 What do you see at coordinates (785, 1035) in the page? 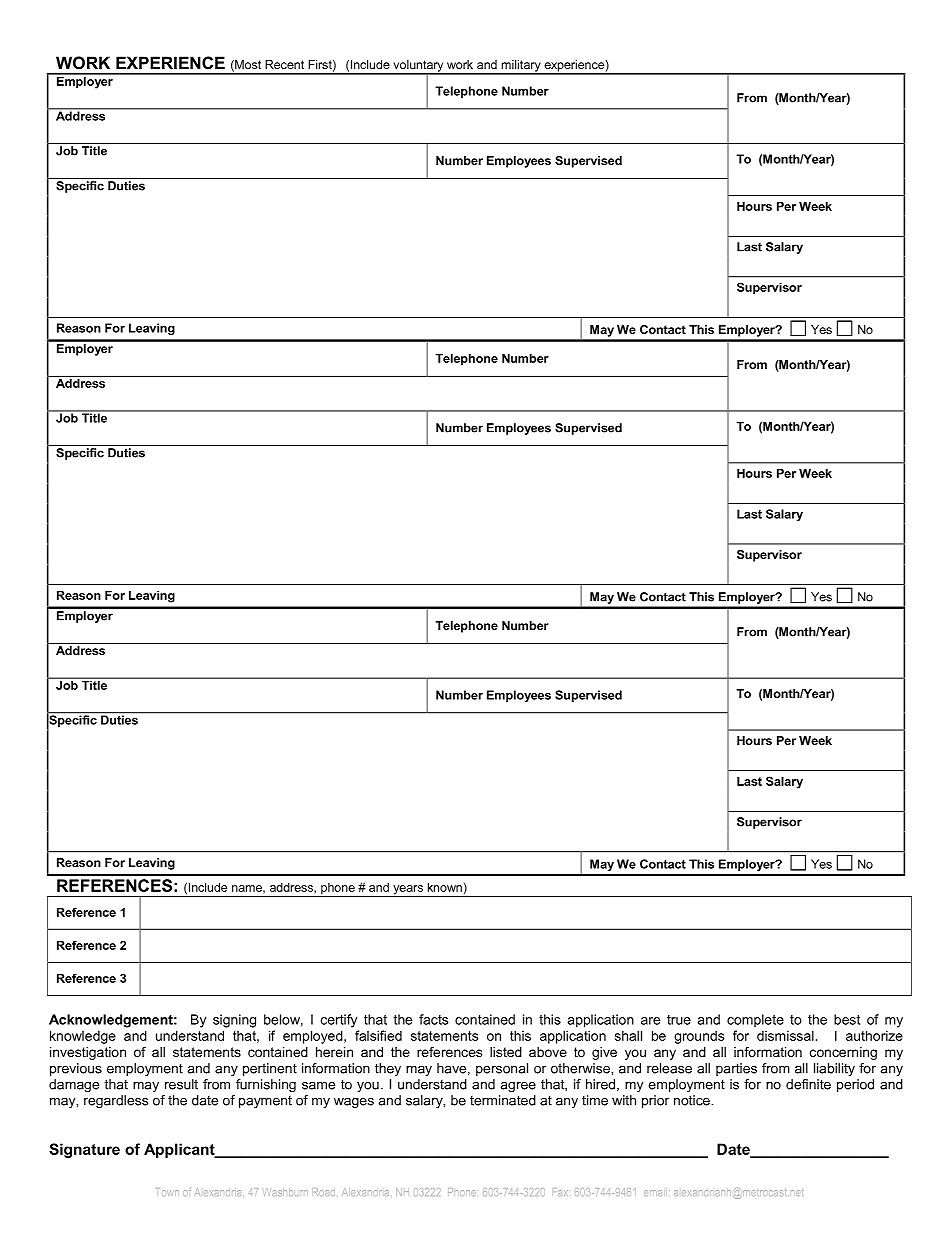
I see `dismissal` at bounding box center [785, 1035].
